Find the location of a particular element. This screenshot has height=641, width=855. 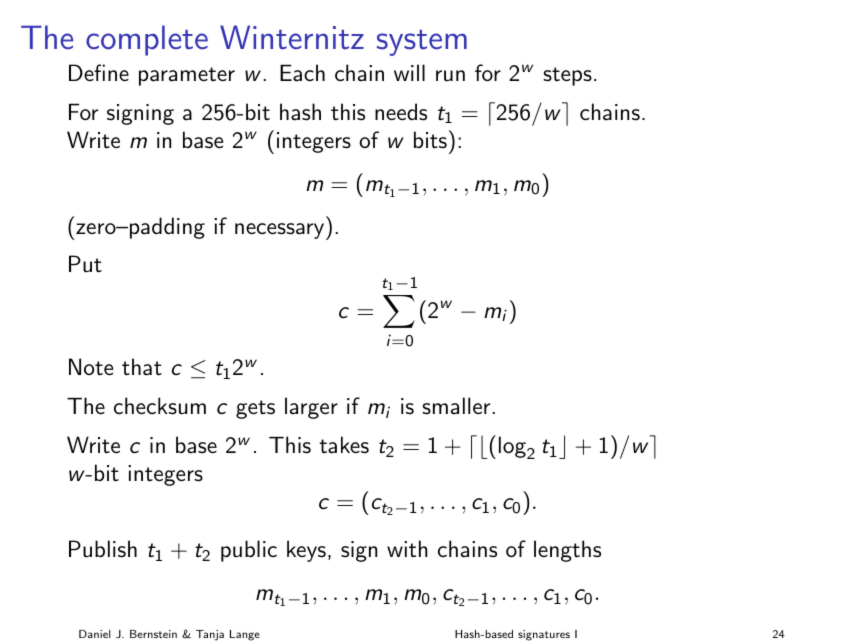

Bernstein is located at coordinates (153, 634).
